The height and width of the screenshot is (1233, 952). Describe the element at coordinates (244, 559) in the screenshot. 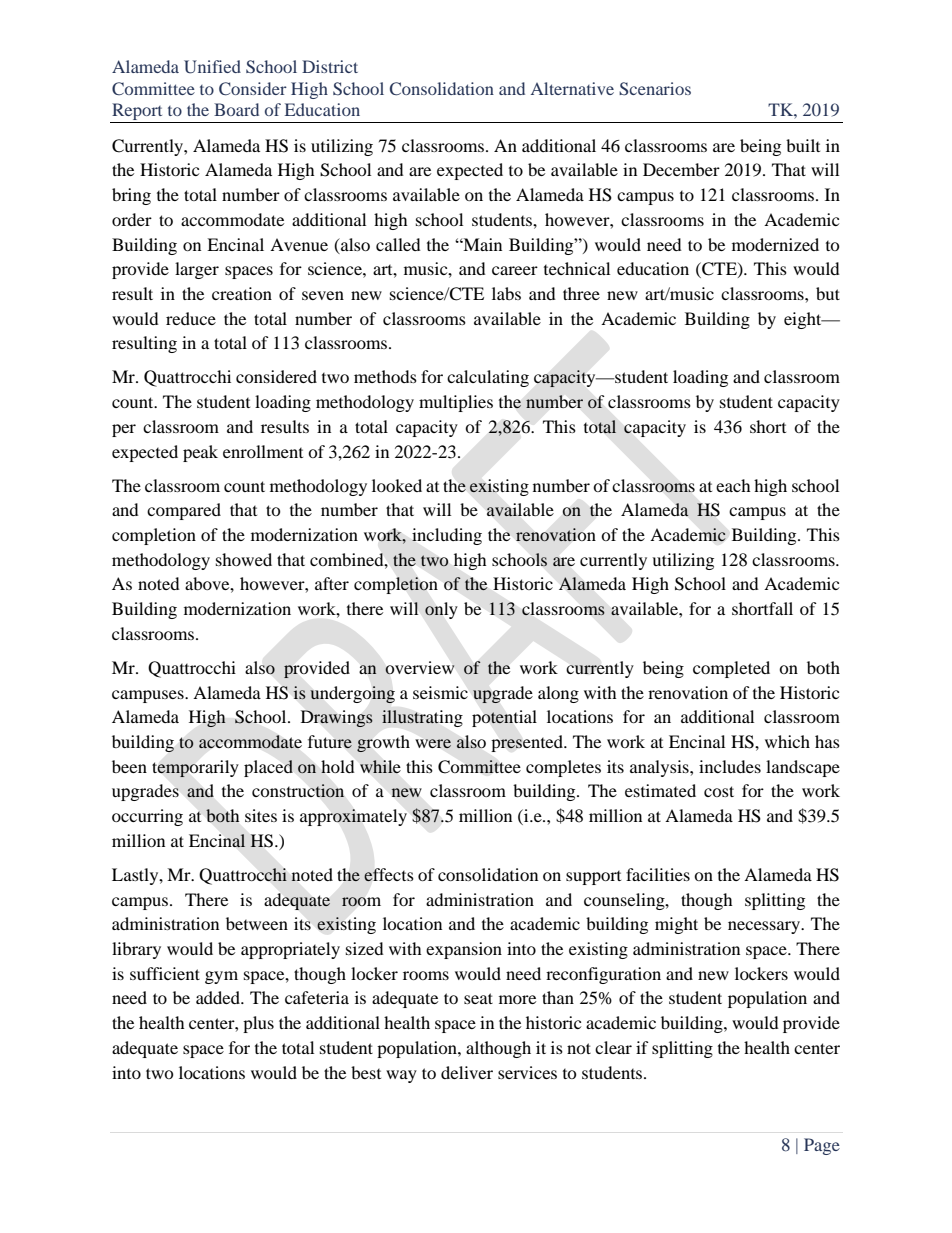

I see `showed` at that location.
